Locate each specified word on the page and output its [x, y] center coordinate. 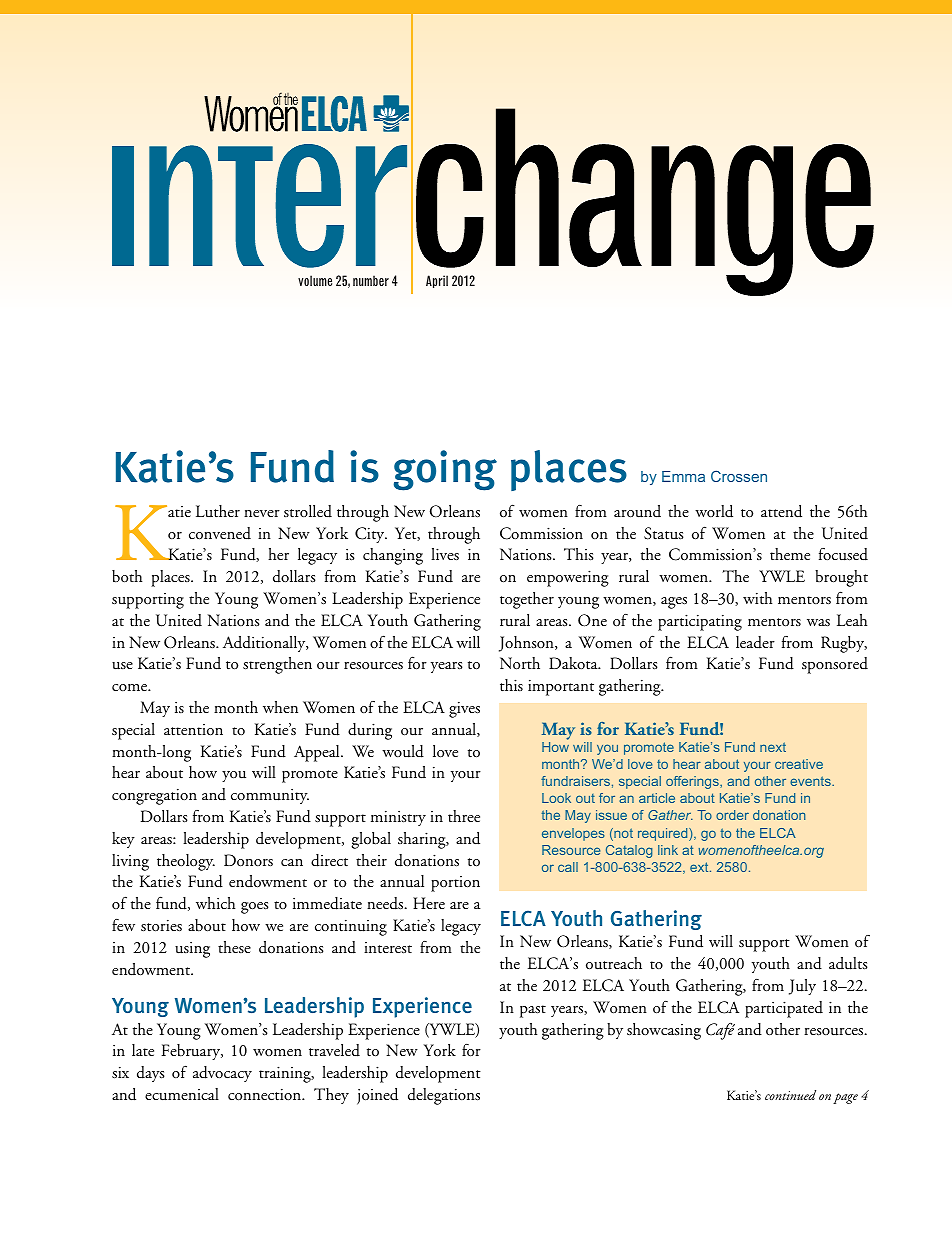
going [445, 470]
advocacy [222, 1074]
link [668, 850]
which [215, 903]
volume [315, 280]
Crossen [739, 476]
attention [193, 729]
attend [781, 511]
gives [464, 709]
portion [455, 884]
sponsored [835, 665]
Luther [218, 511]
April [437, 281]
